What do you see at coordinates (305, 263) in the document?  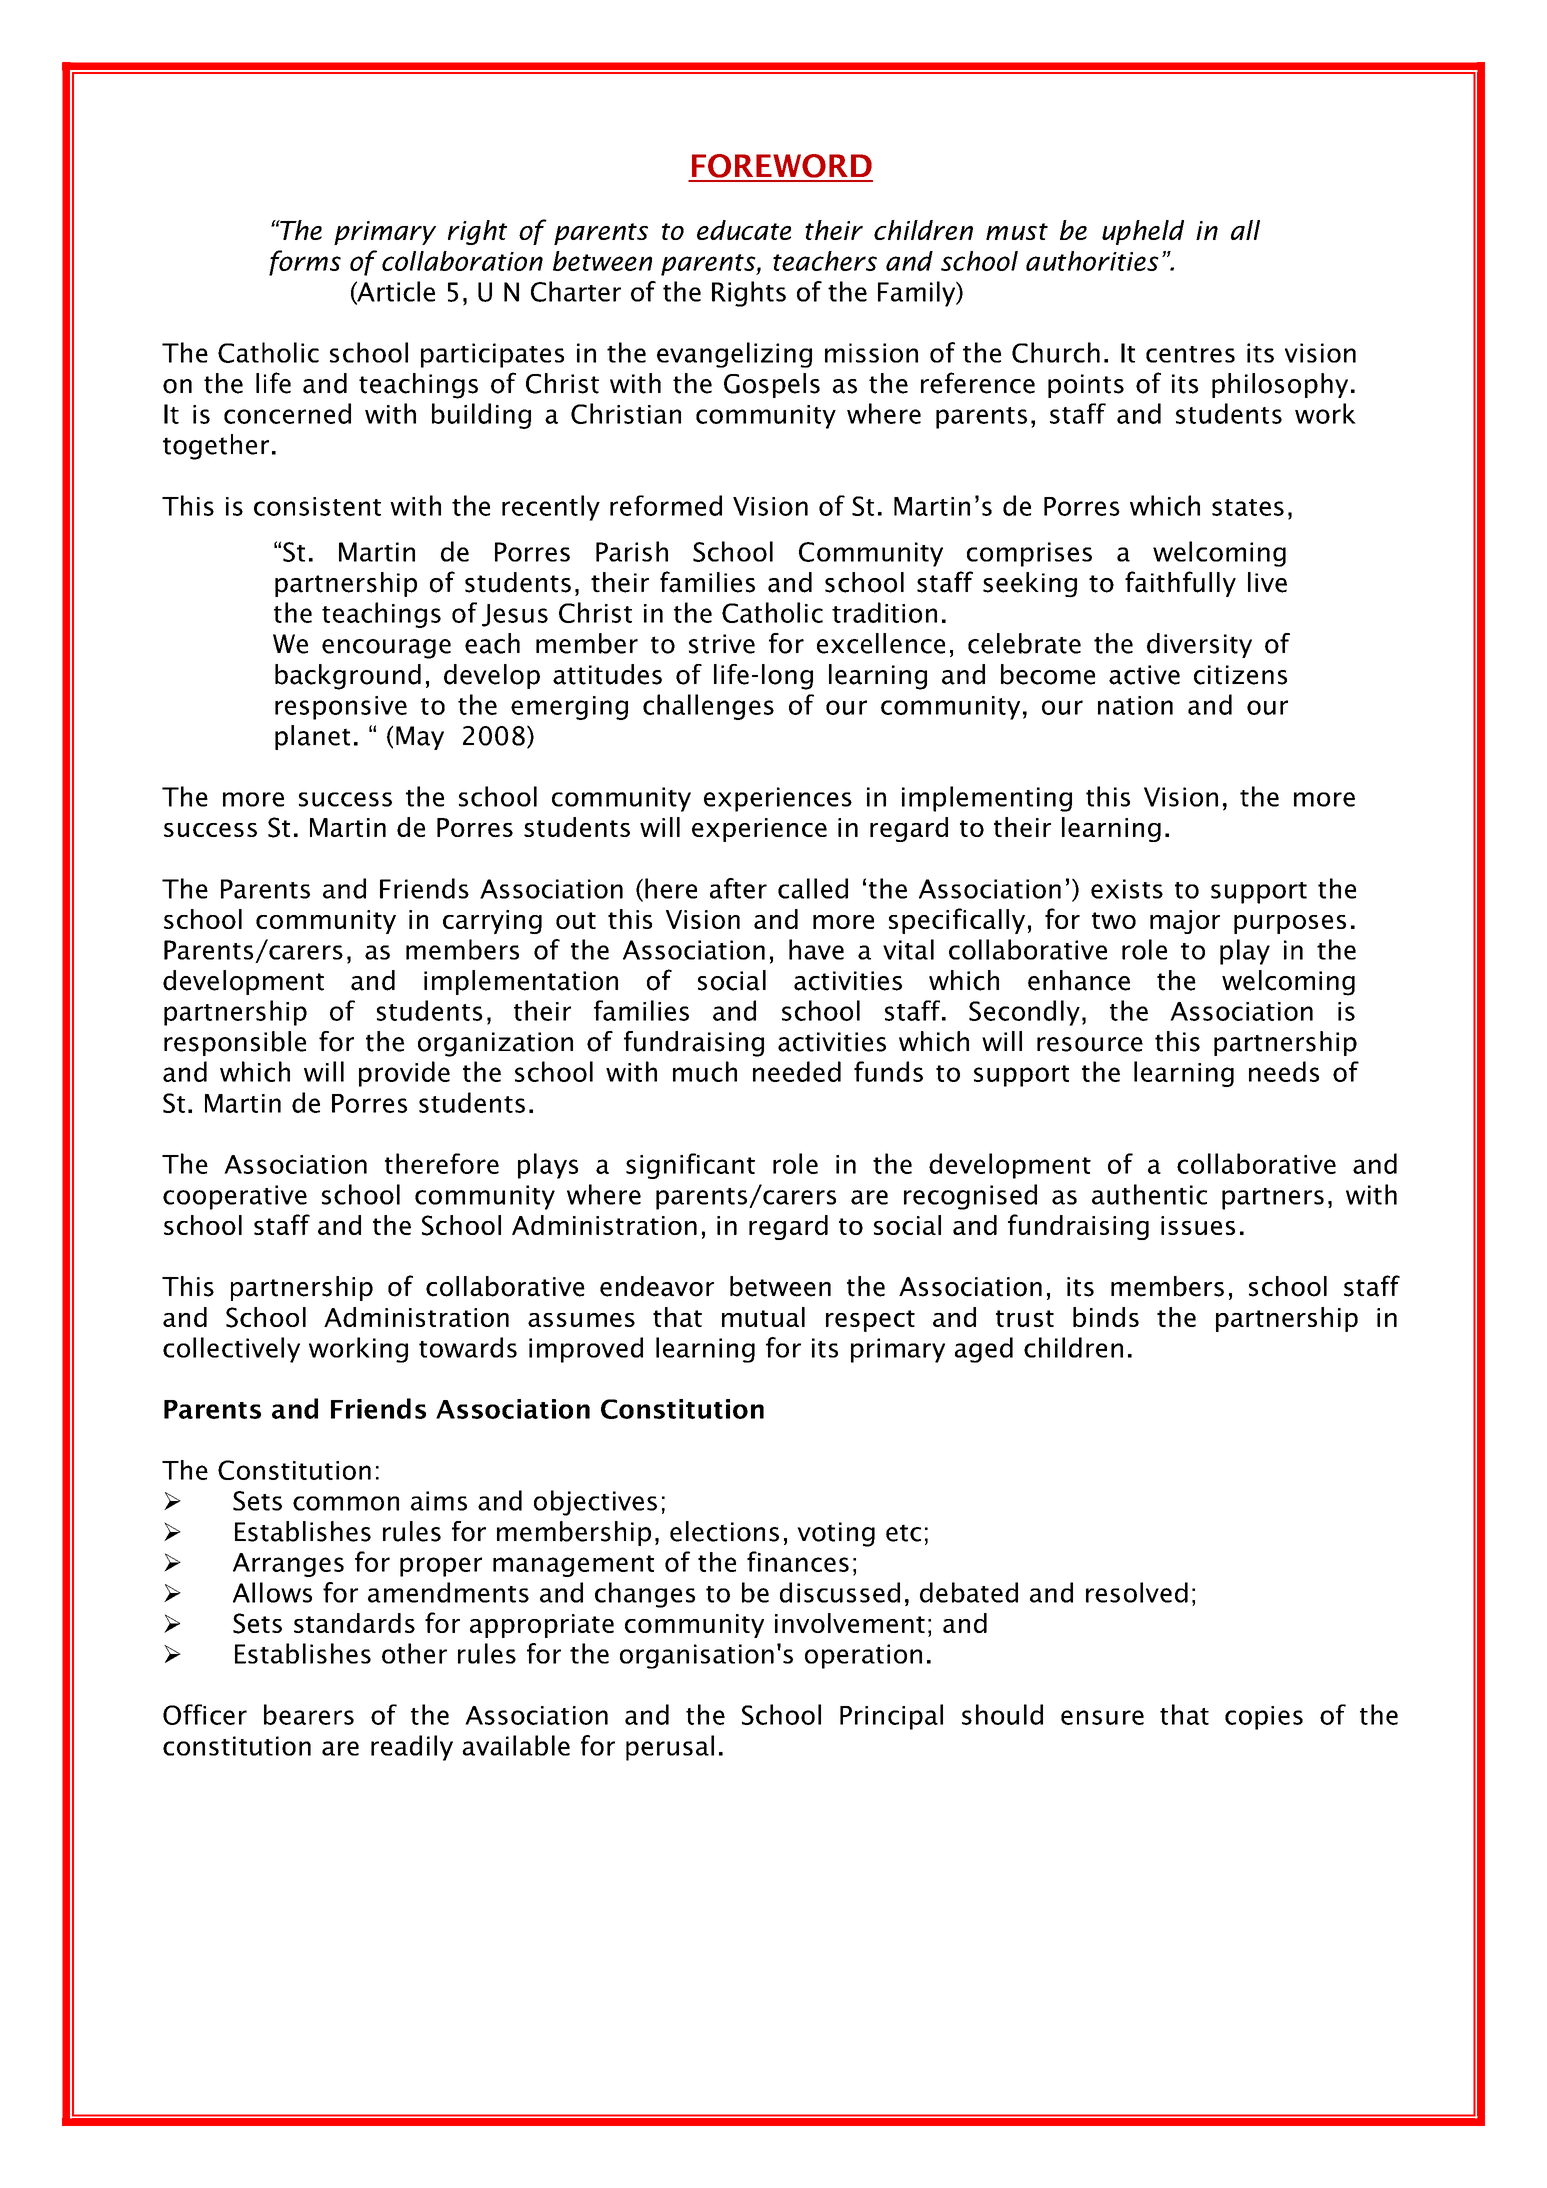 I see `forms` at bounding box center [305, 263].
